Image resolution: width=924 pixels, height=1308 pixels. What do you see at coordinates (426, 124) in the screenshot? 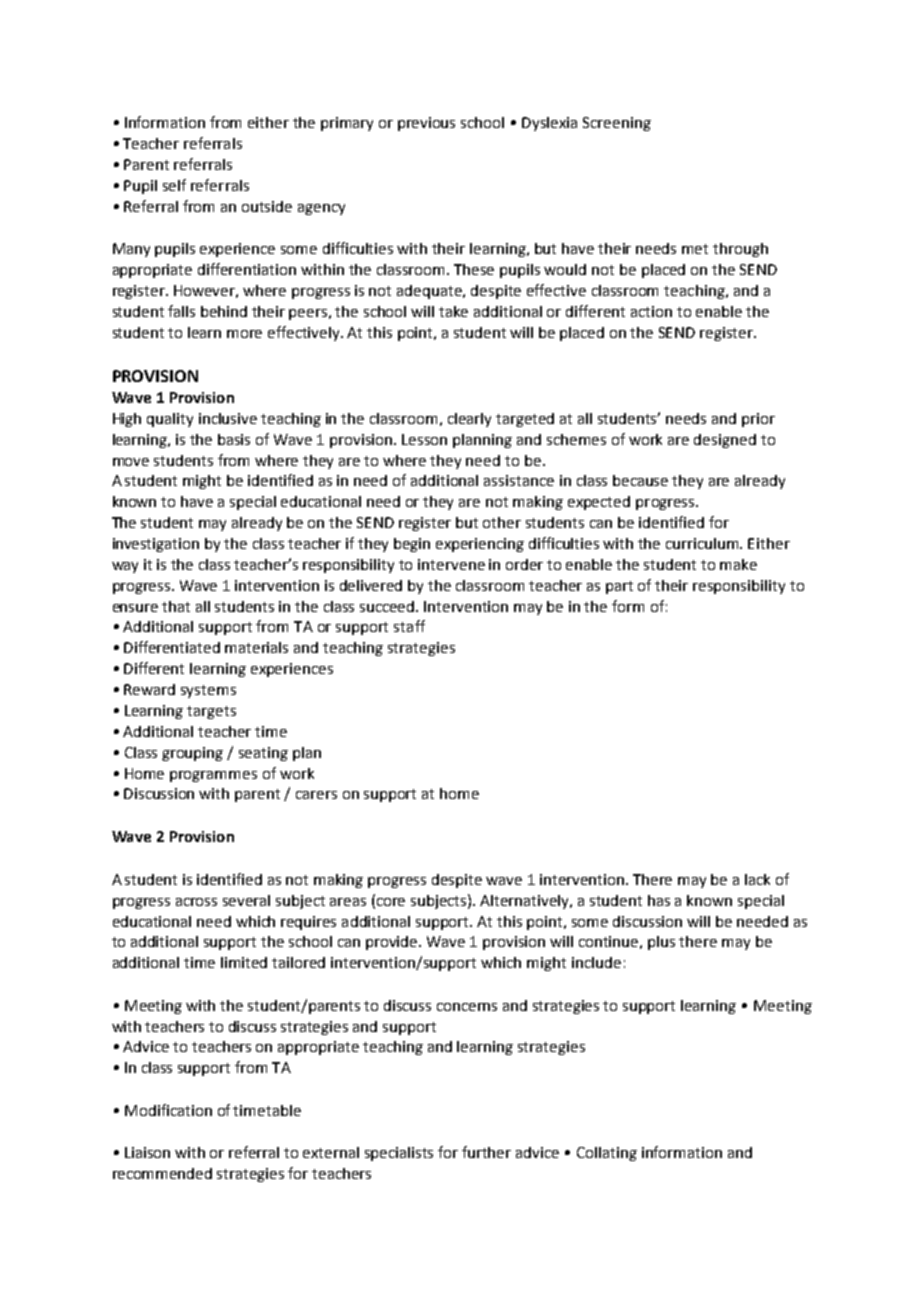
I see `previous` at bounding box center [426, 124].
